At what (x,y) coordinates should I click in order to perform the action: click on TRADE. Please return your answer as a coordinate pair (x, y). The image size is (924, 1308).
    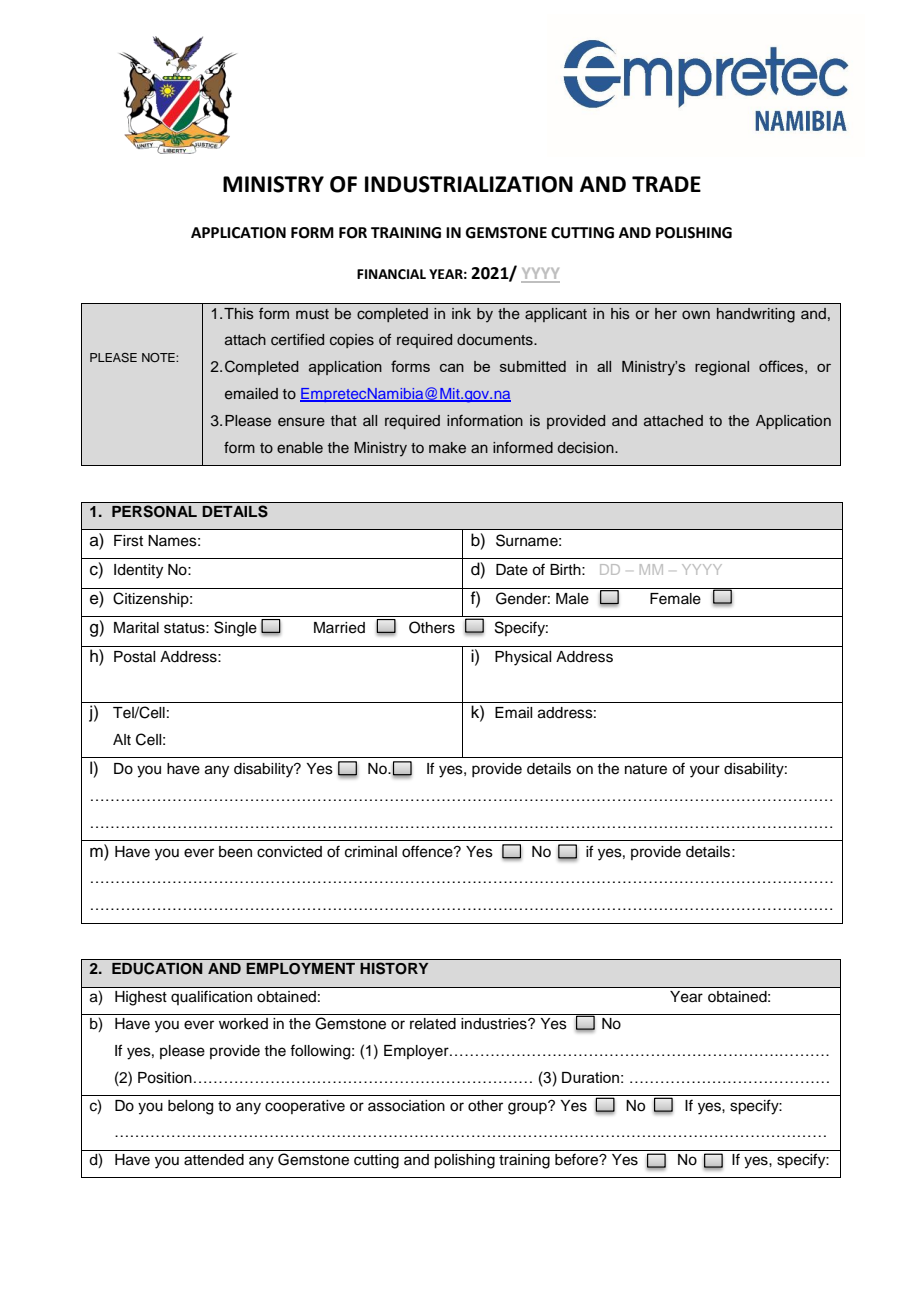
    Looking at the image, I should click on (666, 184).
